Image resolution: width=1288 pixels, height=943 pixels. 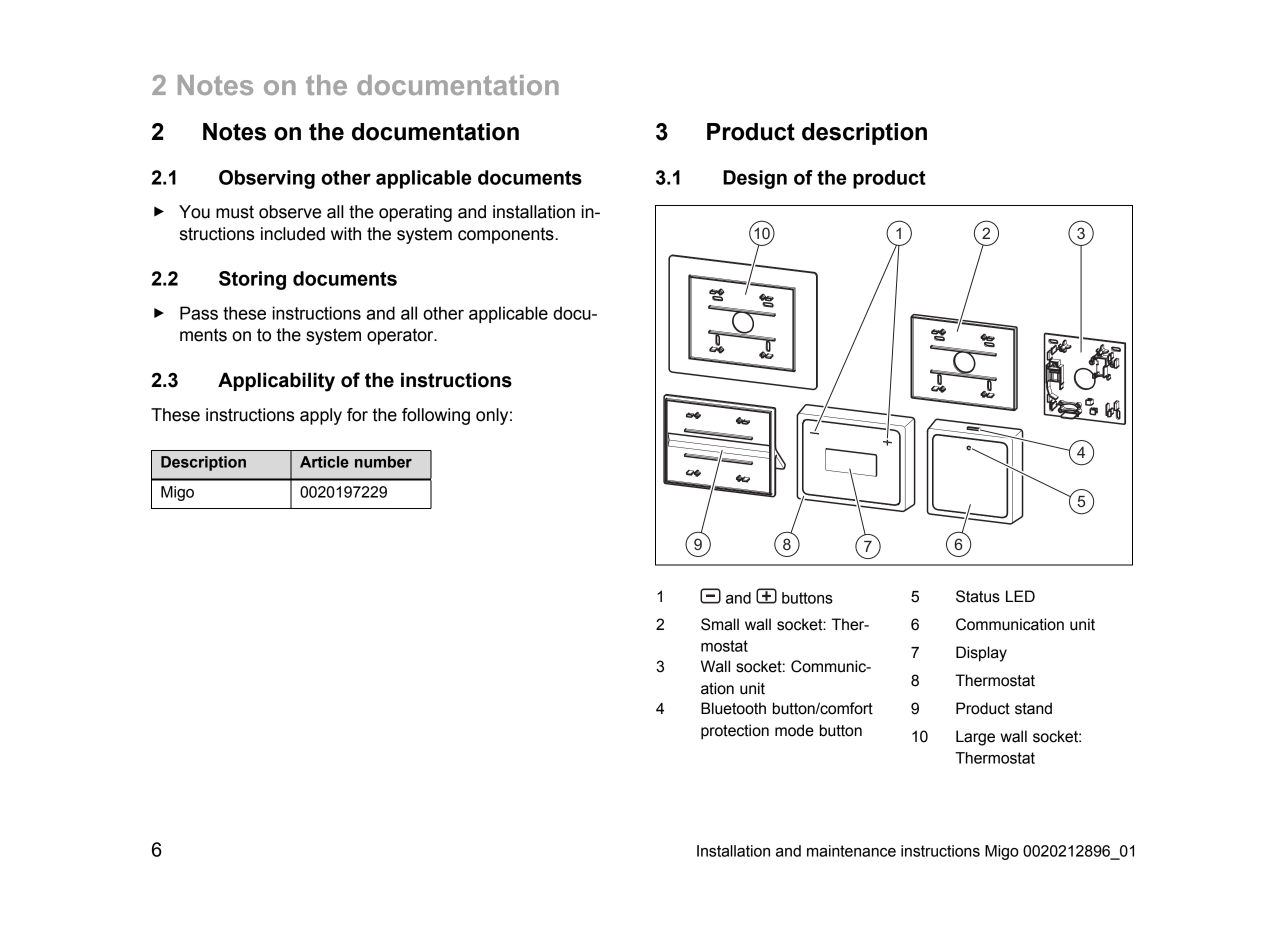 I want to click on Design, so click(x=755, y=179).
